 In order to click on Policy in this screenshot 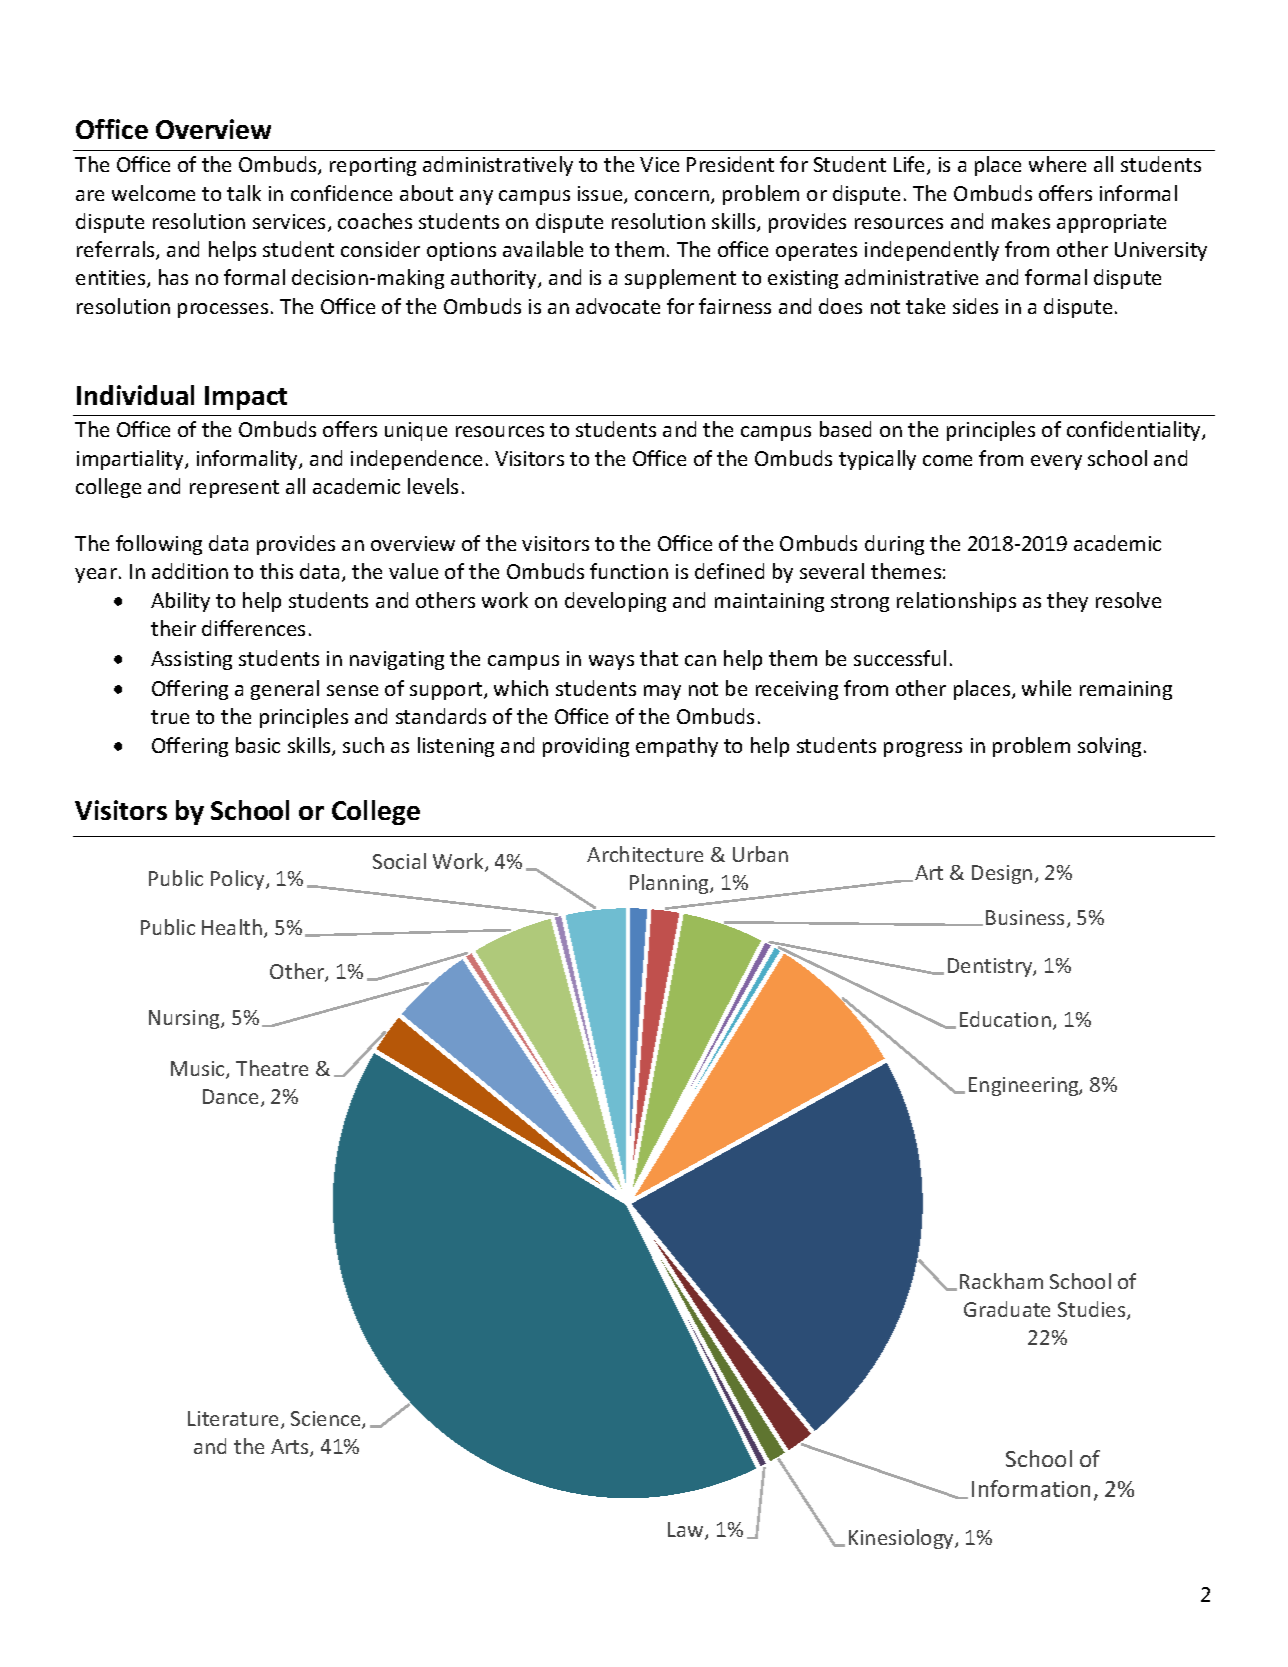, I will do `click(239, 880)`.
